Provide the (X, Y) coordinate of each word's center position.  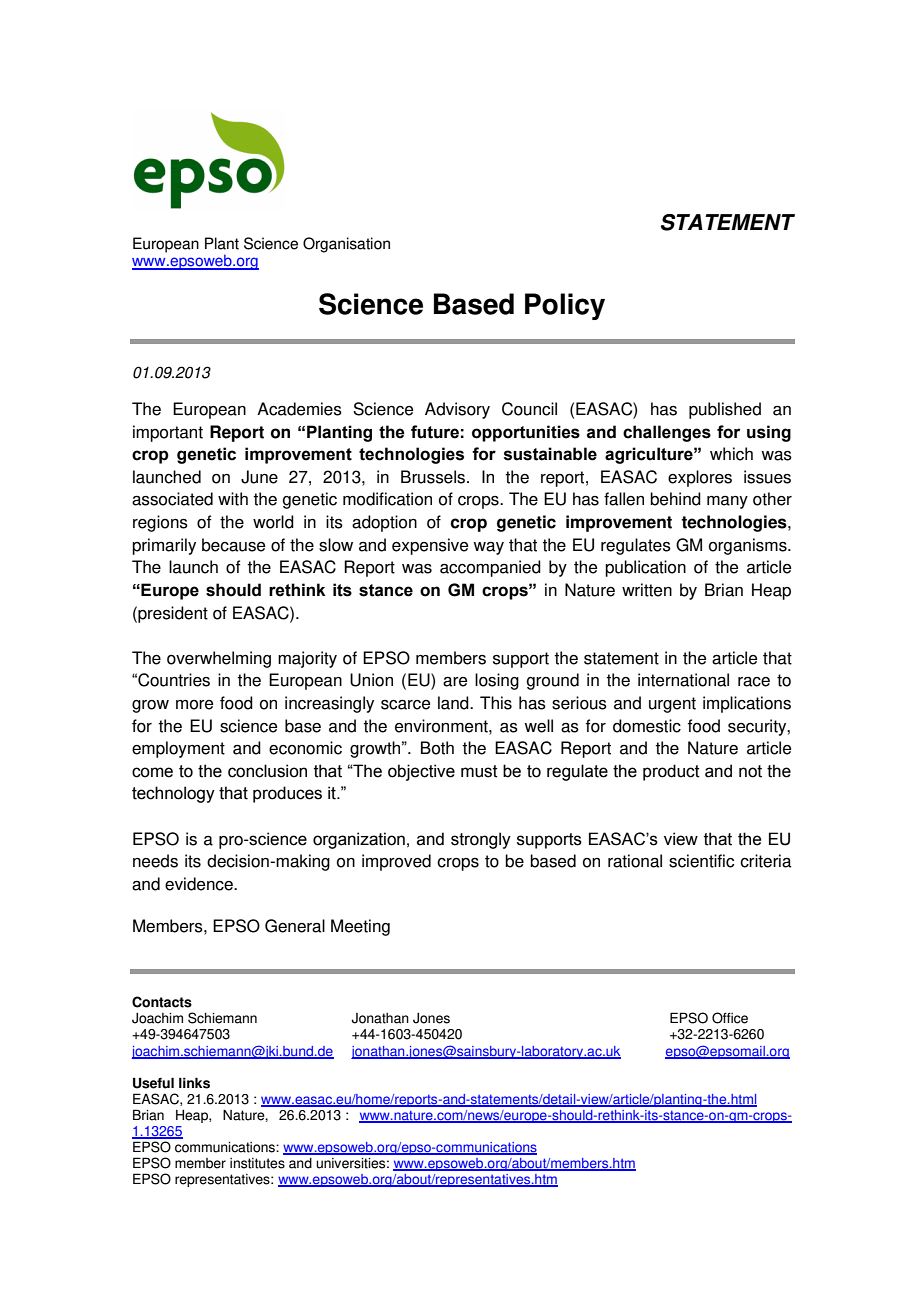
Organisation (346, 245)
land (454, 703)
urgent (672, 705)
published (725, 410)
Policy (565, 306)
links (194, 1083)
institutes (257, 1163)
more (194, 705)
